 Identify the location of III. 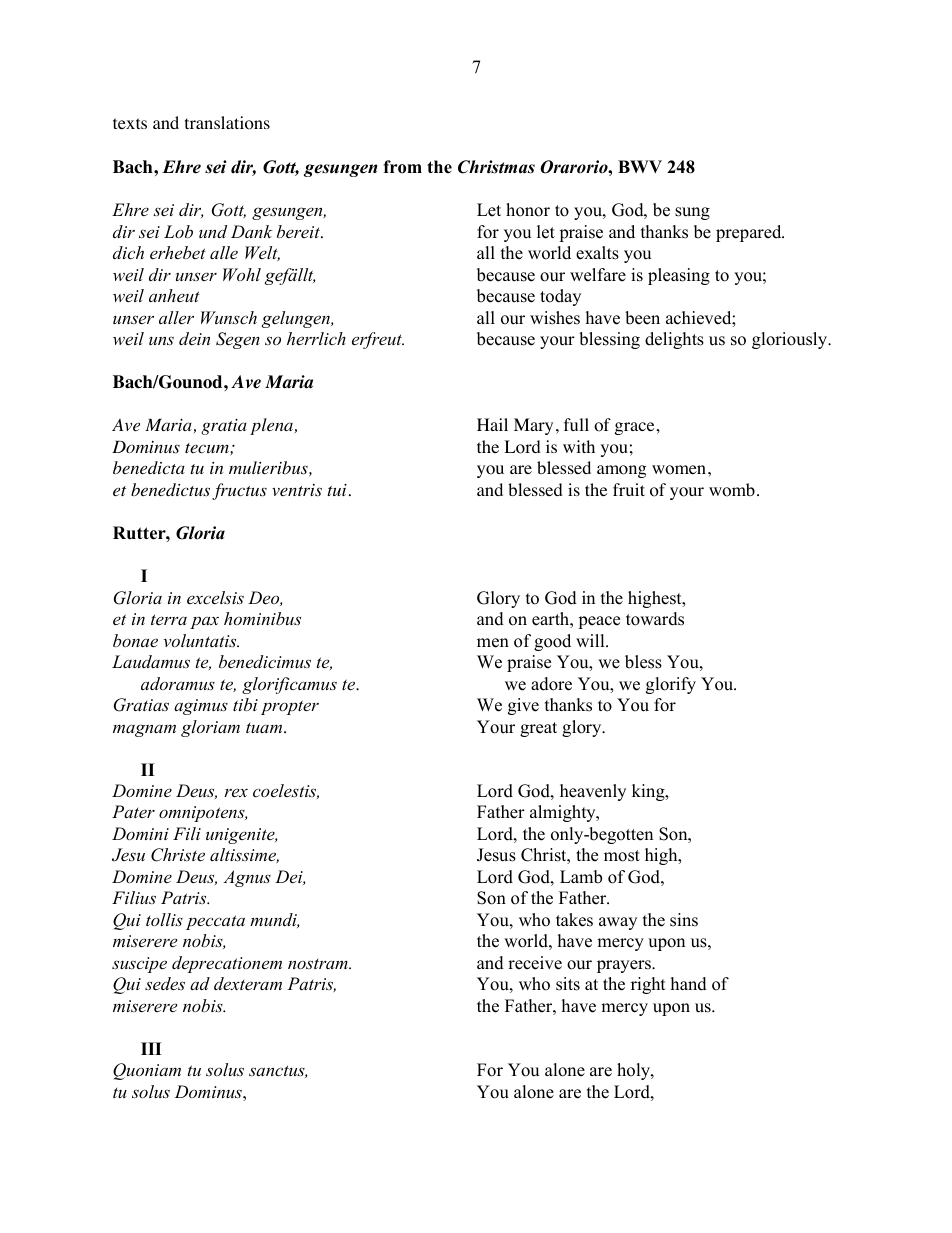
(151, 1048).
